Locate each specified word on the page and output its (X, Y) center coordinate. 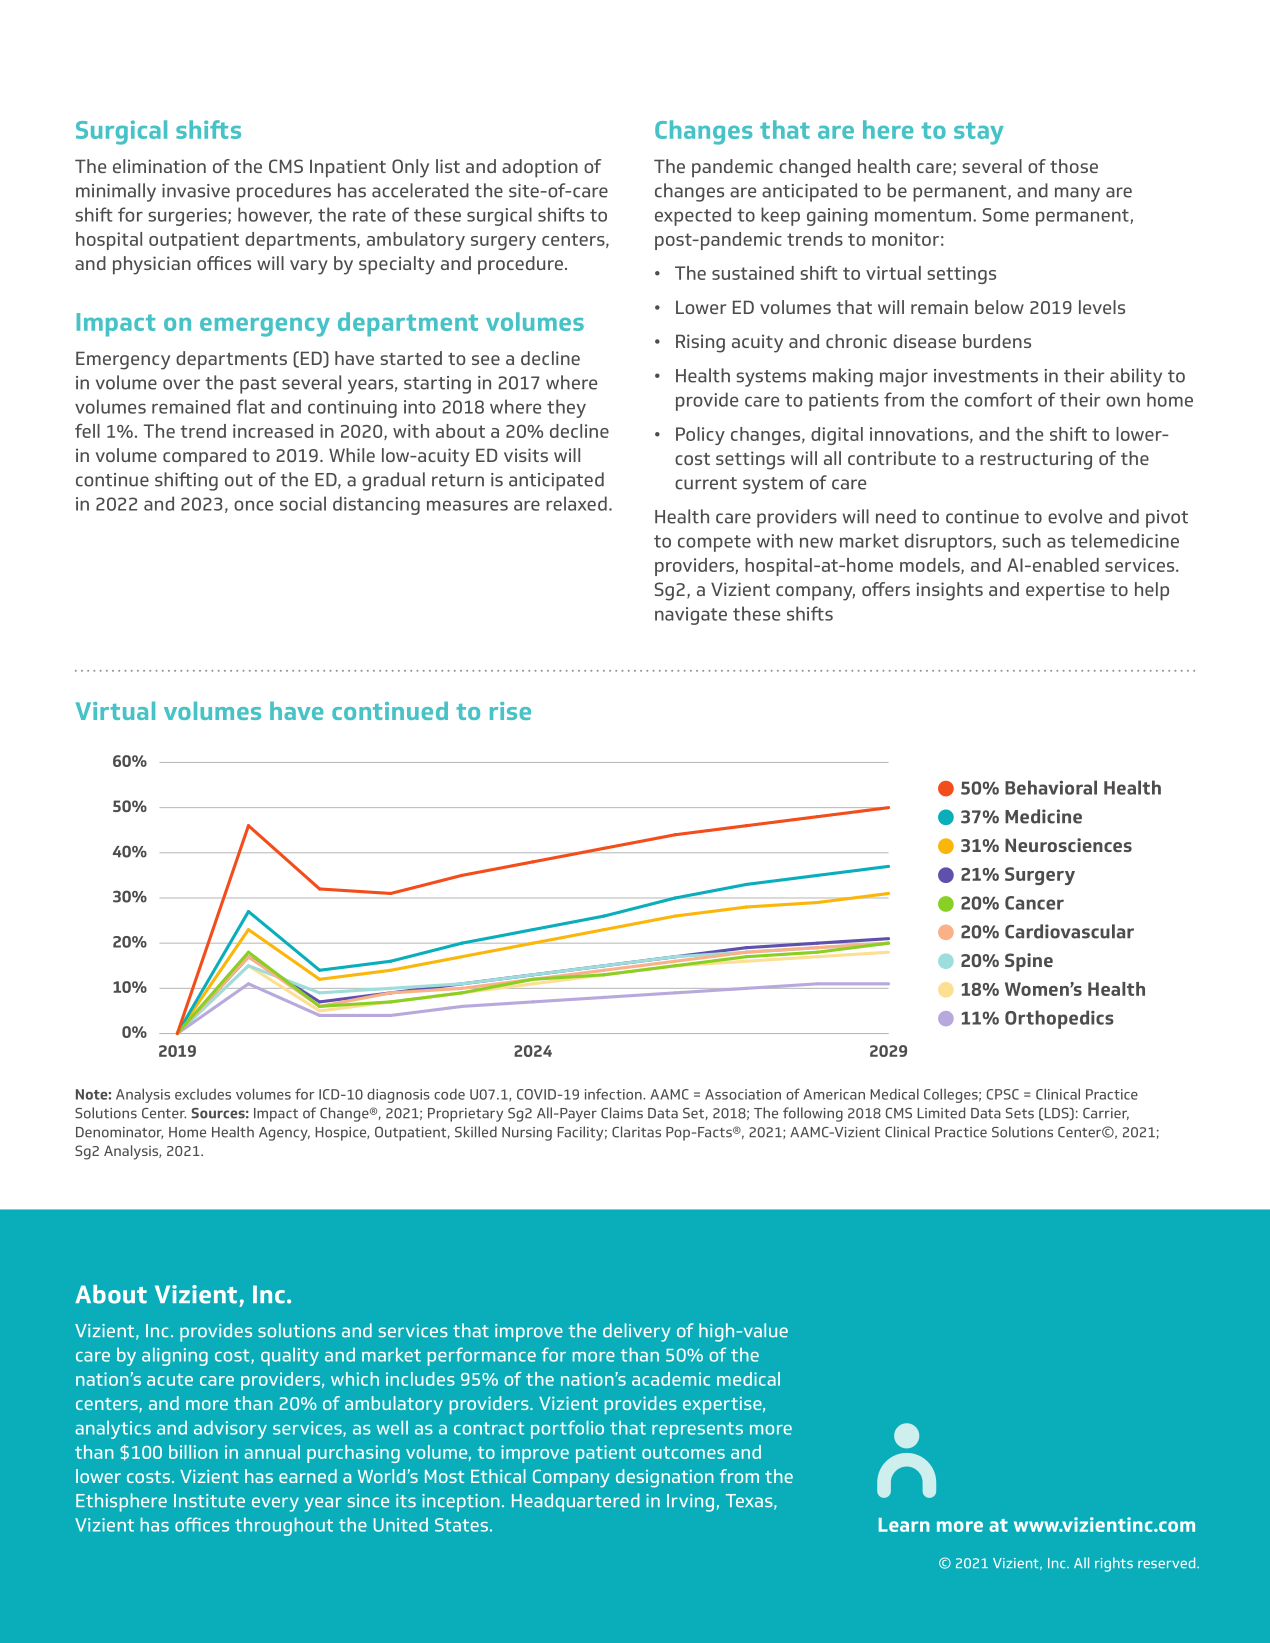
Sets (1020, 1113)
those (1074, 166)
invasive (196, 191)
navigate (691, 616)
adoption (540, 168)
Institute (209, 1501)
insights (949, 591)
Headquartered (575, 1502)
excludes (203, 1094)
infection (614, 1094)
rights (1114, 1564)
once (253, 505)
